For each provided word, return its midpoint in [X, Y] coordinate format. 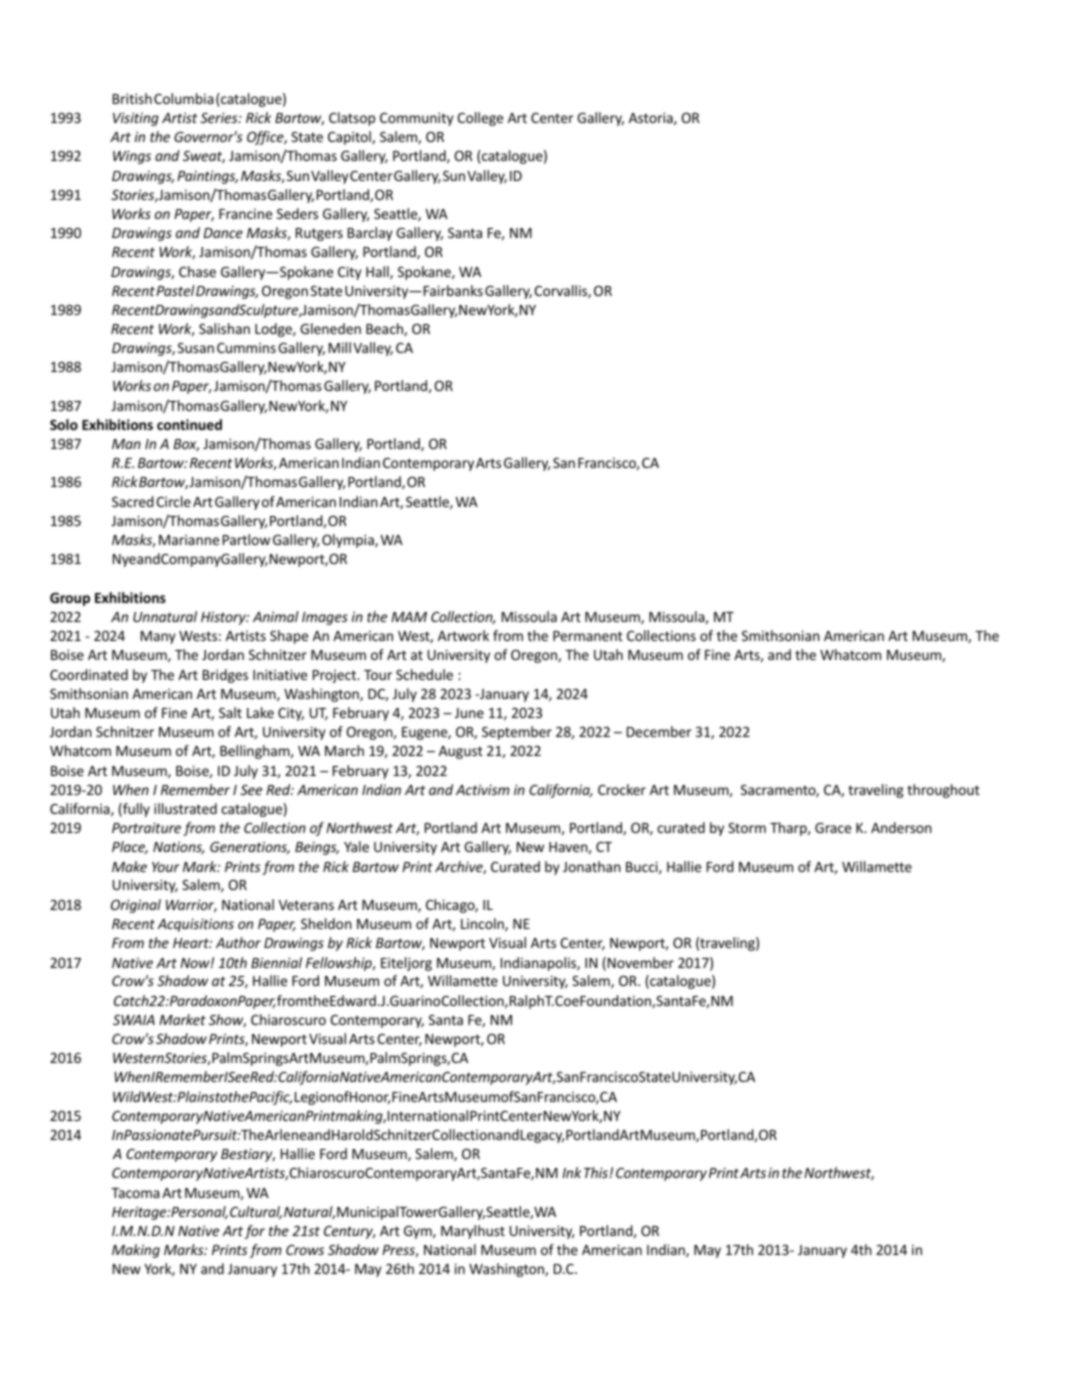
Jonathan [592, 866]
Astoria [652, 118]
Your [166, 867]
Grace [833, 828]
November [641, 962]
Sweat [204, 157]
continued [189, 424]
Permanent [588, 636]
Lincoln [483, 925]
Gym [419, 1232]
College [480, 119]
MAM [409, 617]
